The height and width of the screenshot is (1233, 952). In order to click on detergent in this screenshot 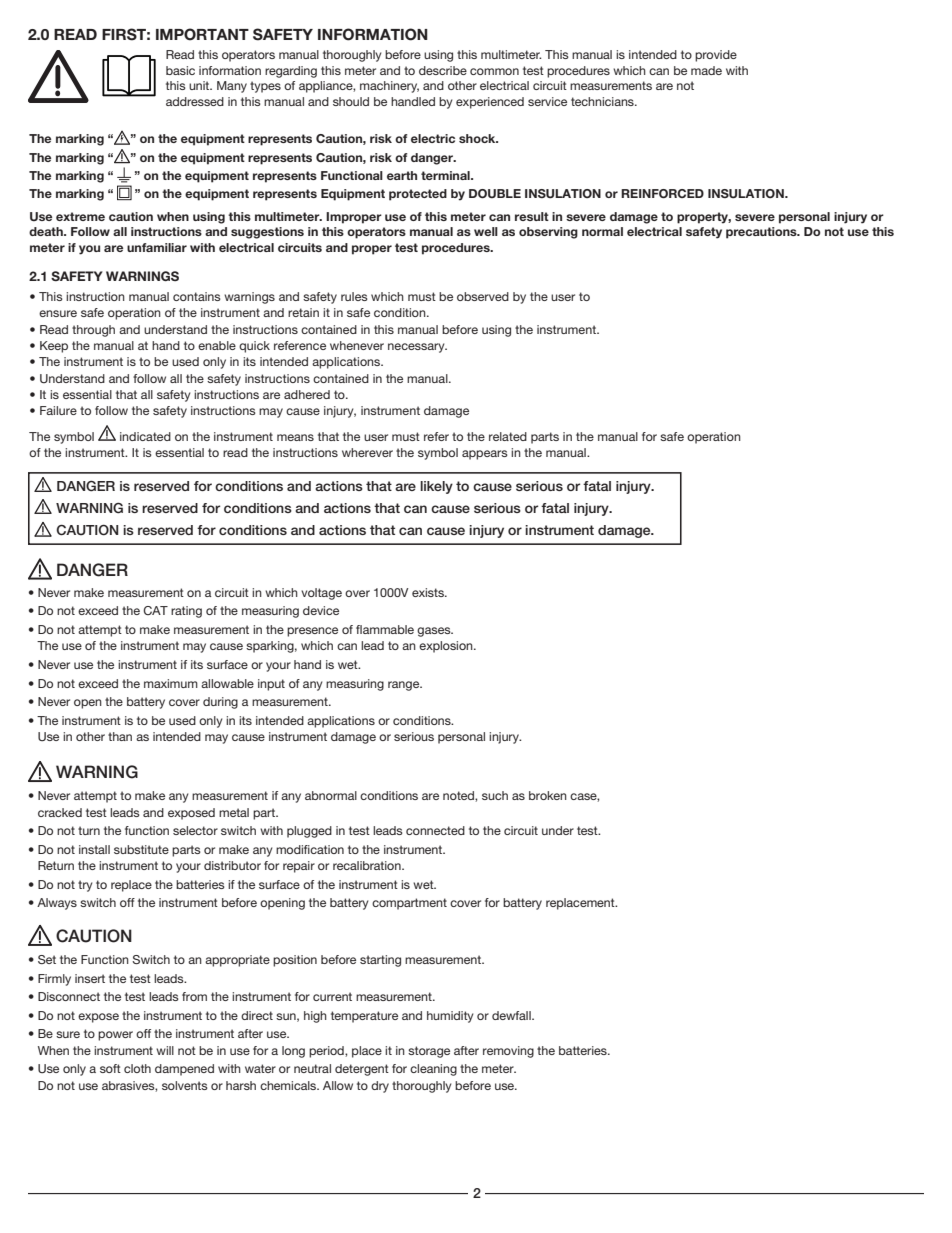, I will do `click(362, 1070)`.
